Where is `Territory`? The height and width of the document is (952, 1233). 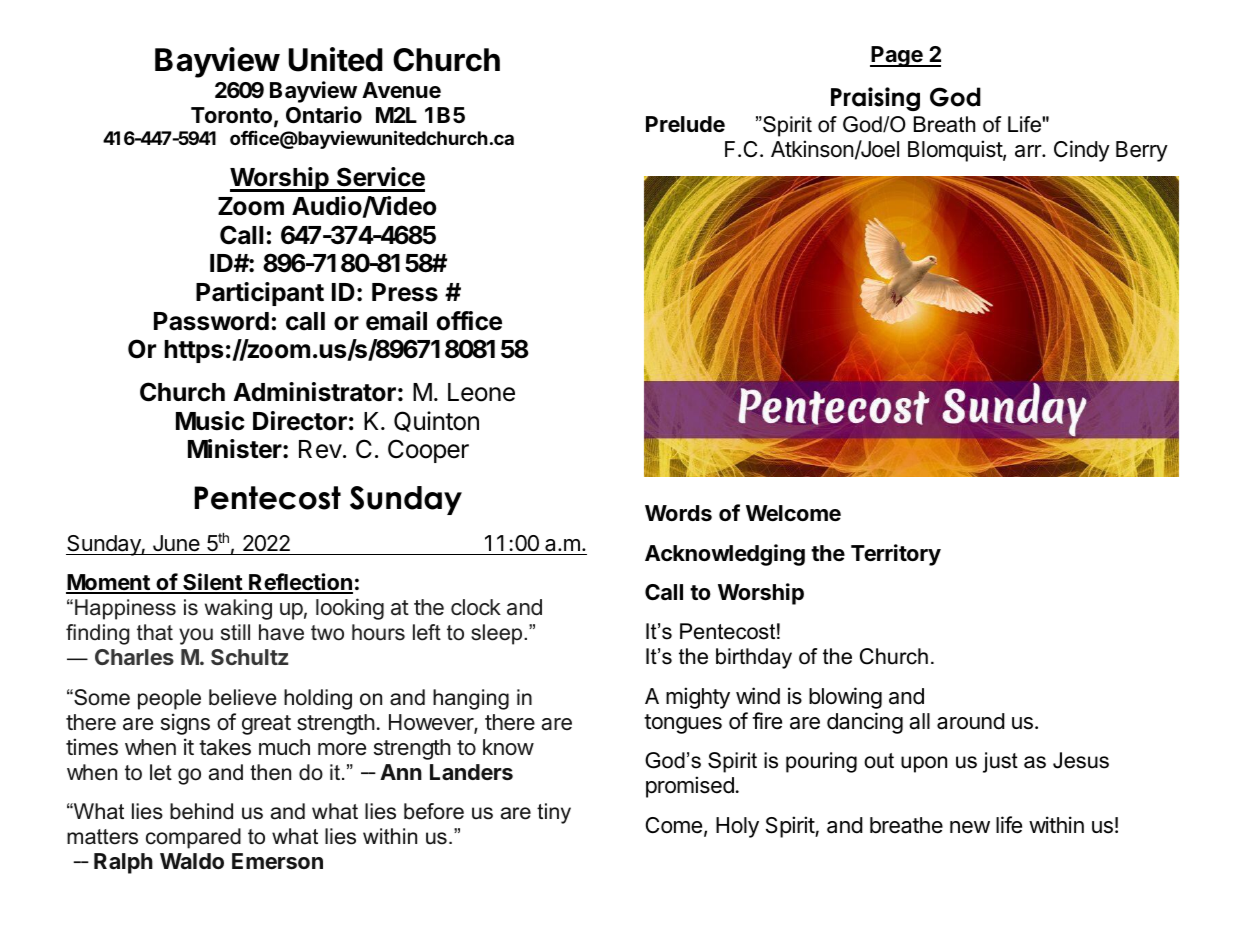
Territory is located at coordinates (896, 555).
